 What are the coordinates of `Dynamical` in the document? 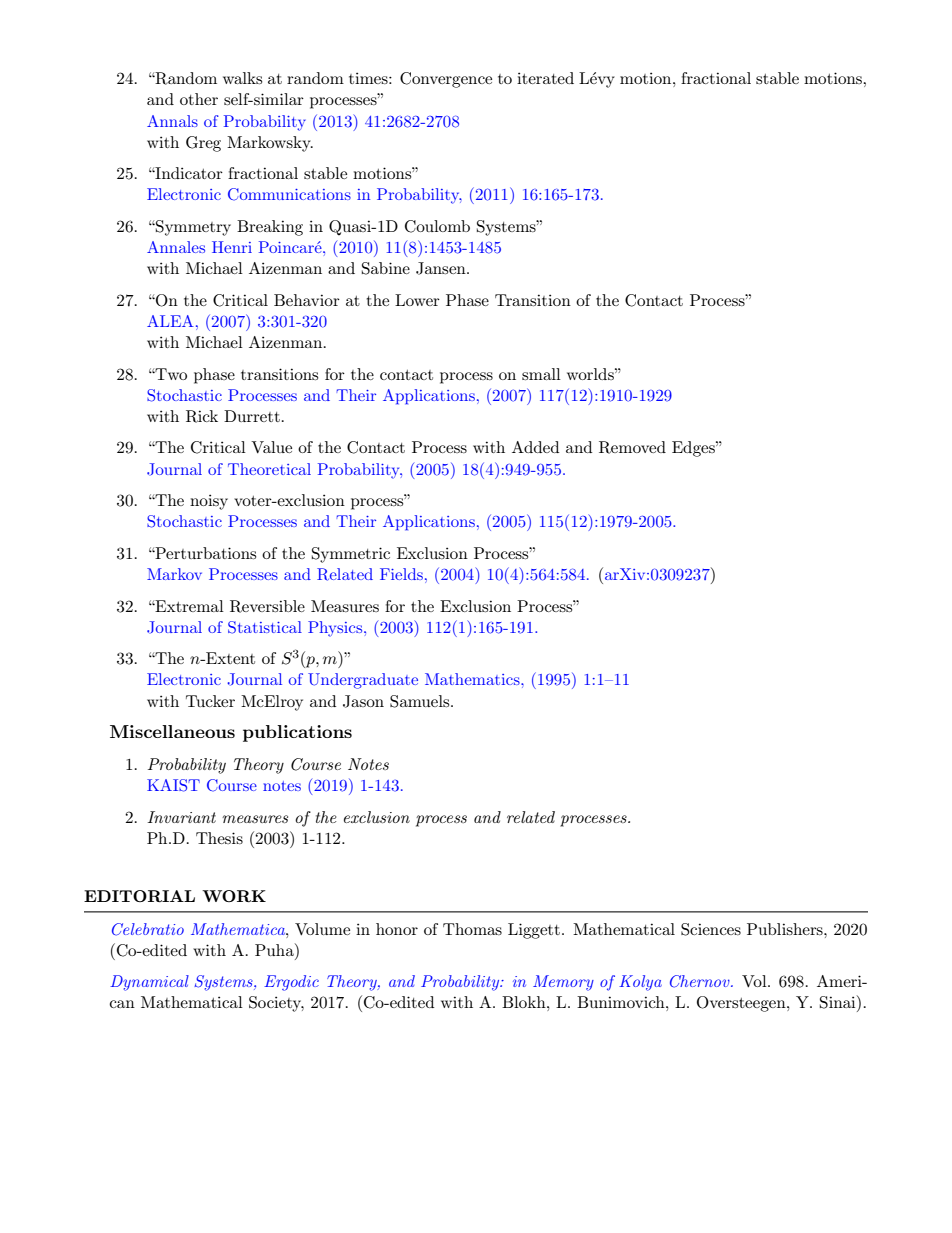 It's located at (149, 983).
